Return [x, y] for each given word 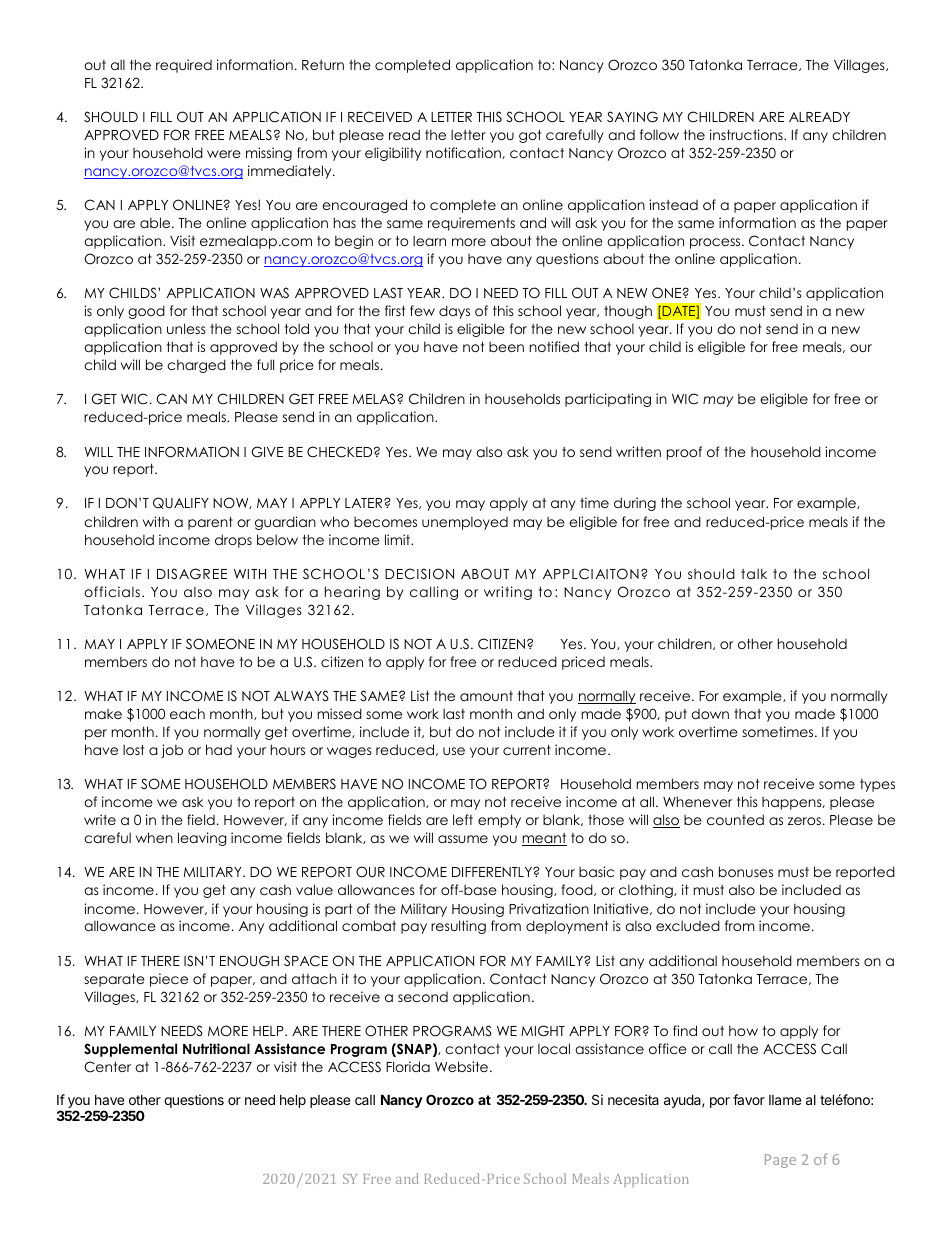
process [716, 243]
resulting [458, 927]
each [187, 713]
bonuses [746, 871]
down [710, 714]
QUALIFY [181, 503]
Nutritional [216, 1048]
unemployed [465, 523]
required [184, 66]
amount [486, 696]
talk [754, 573]
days [454, 312]
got [530, 136]
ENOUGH [249, 961]
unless [186, 328]
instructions [747, 134]
